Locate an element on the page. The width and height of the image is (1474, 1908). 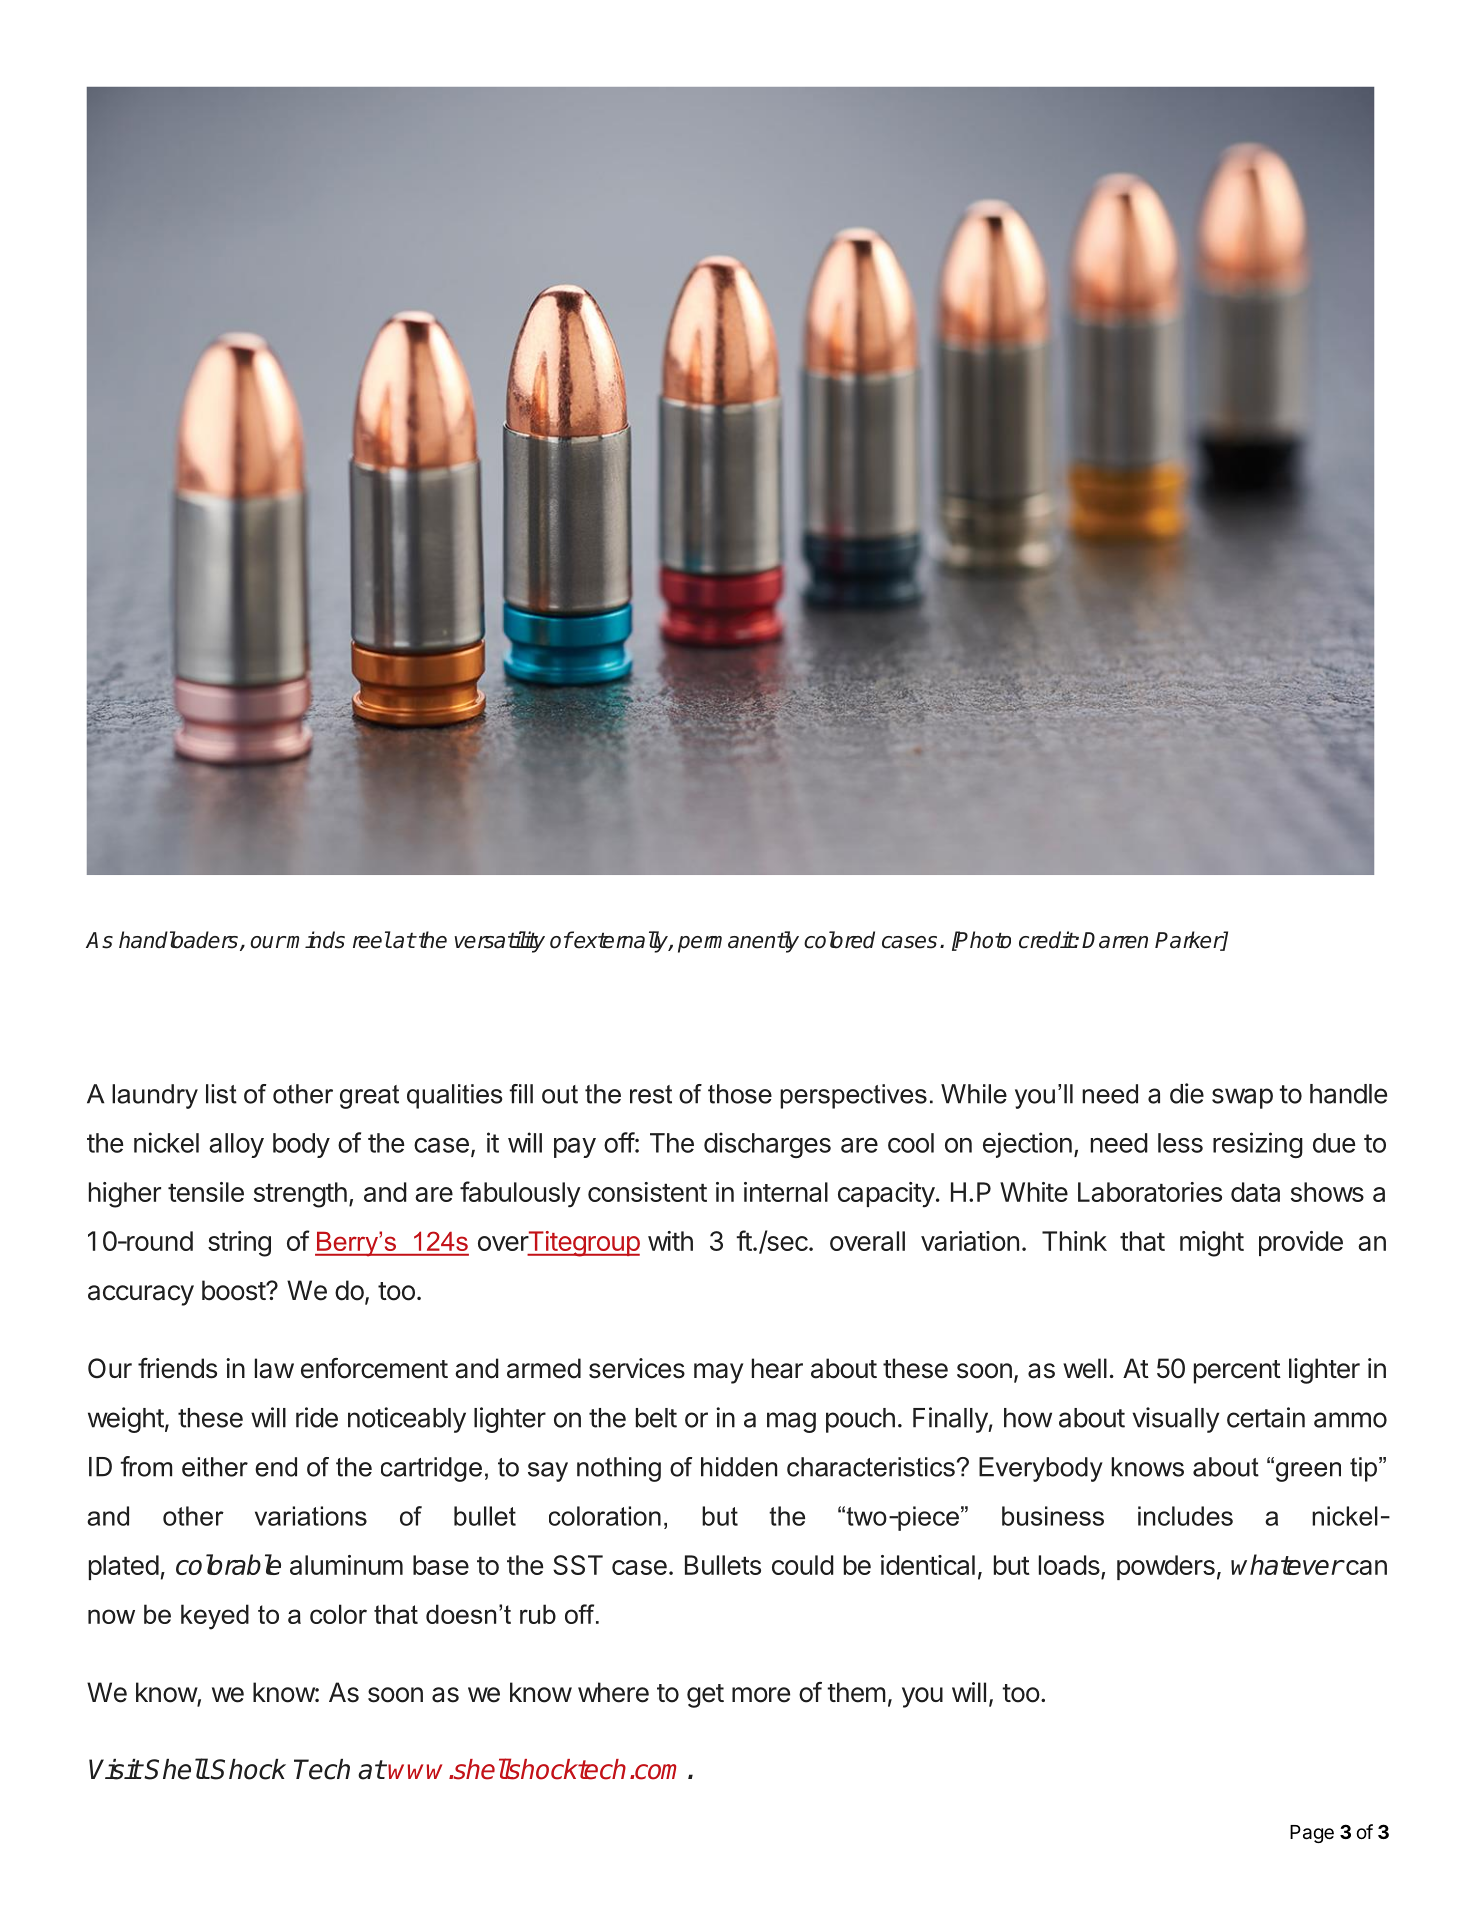
either is located at coordinates (215, 1467).
